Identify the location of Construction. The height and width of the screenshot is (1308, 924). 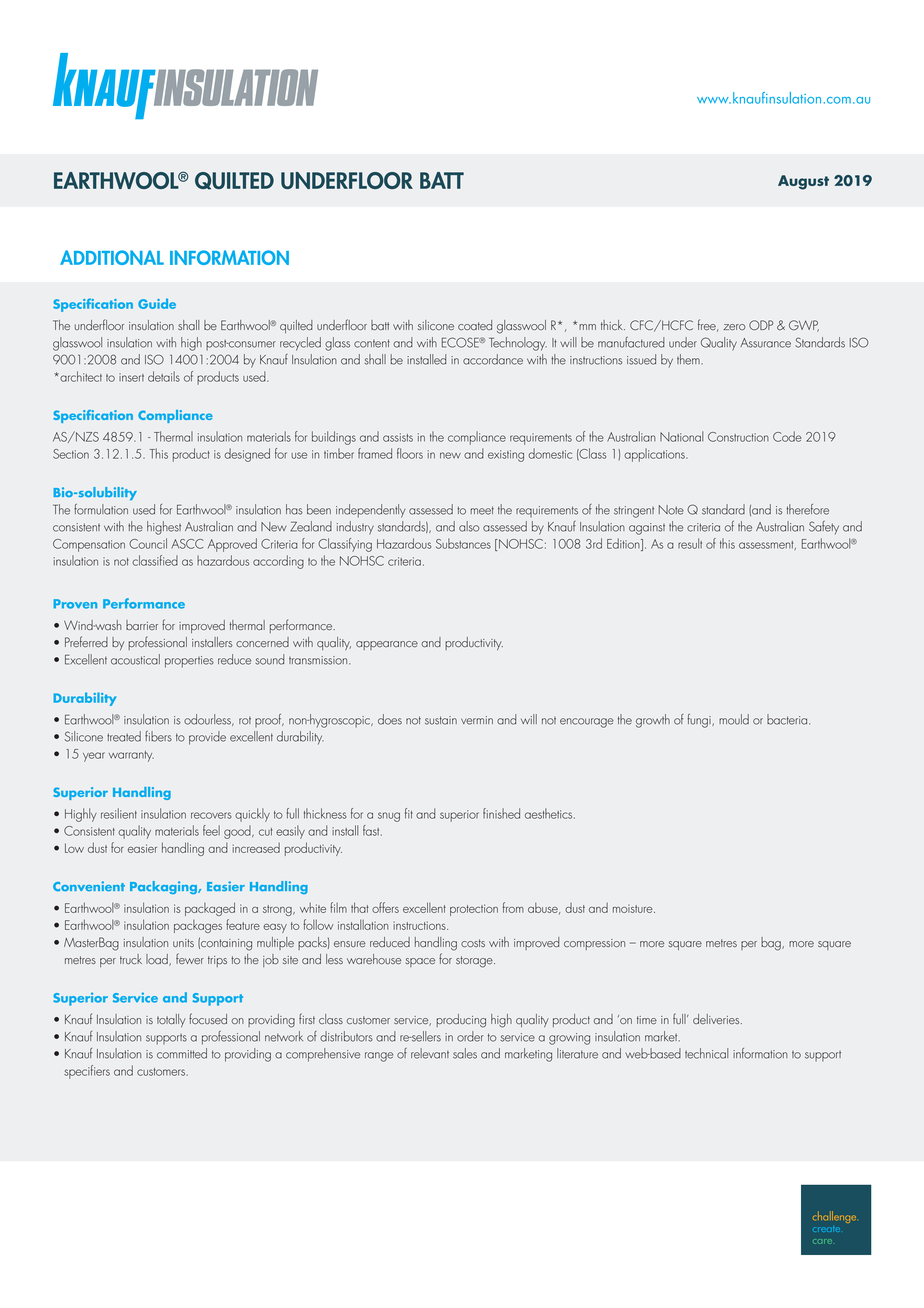
(738, 437).
